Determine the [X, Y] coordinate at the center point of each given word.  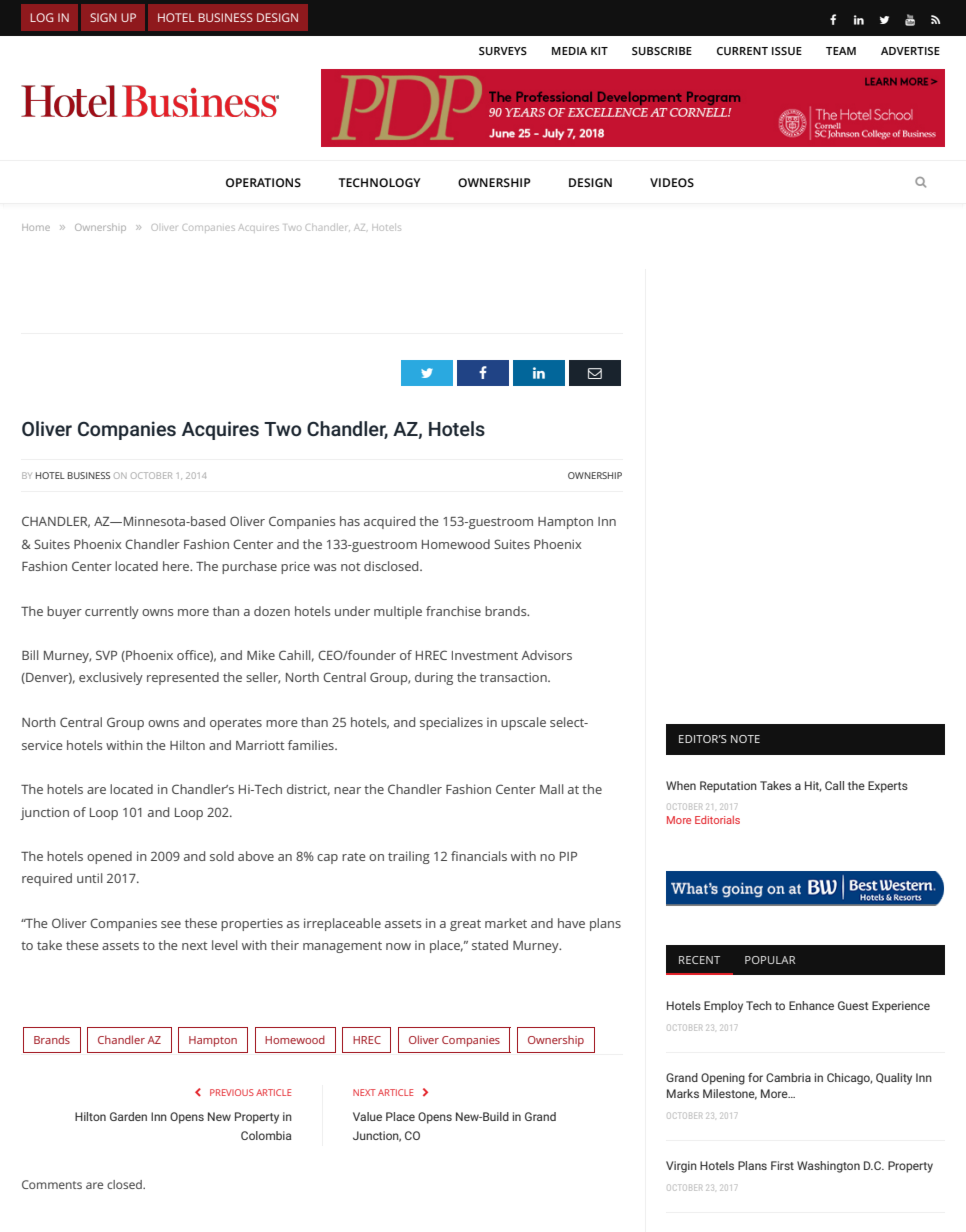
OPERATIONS [263, 182]
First [782, 1165]
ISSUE [787, 51]
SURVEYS [503, 51]
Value [367, 1116]
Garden [128, 1116]
